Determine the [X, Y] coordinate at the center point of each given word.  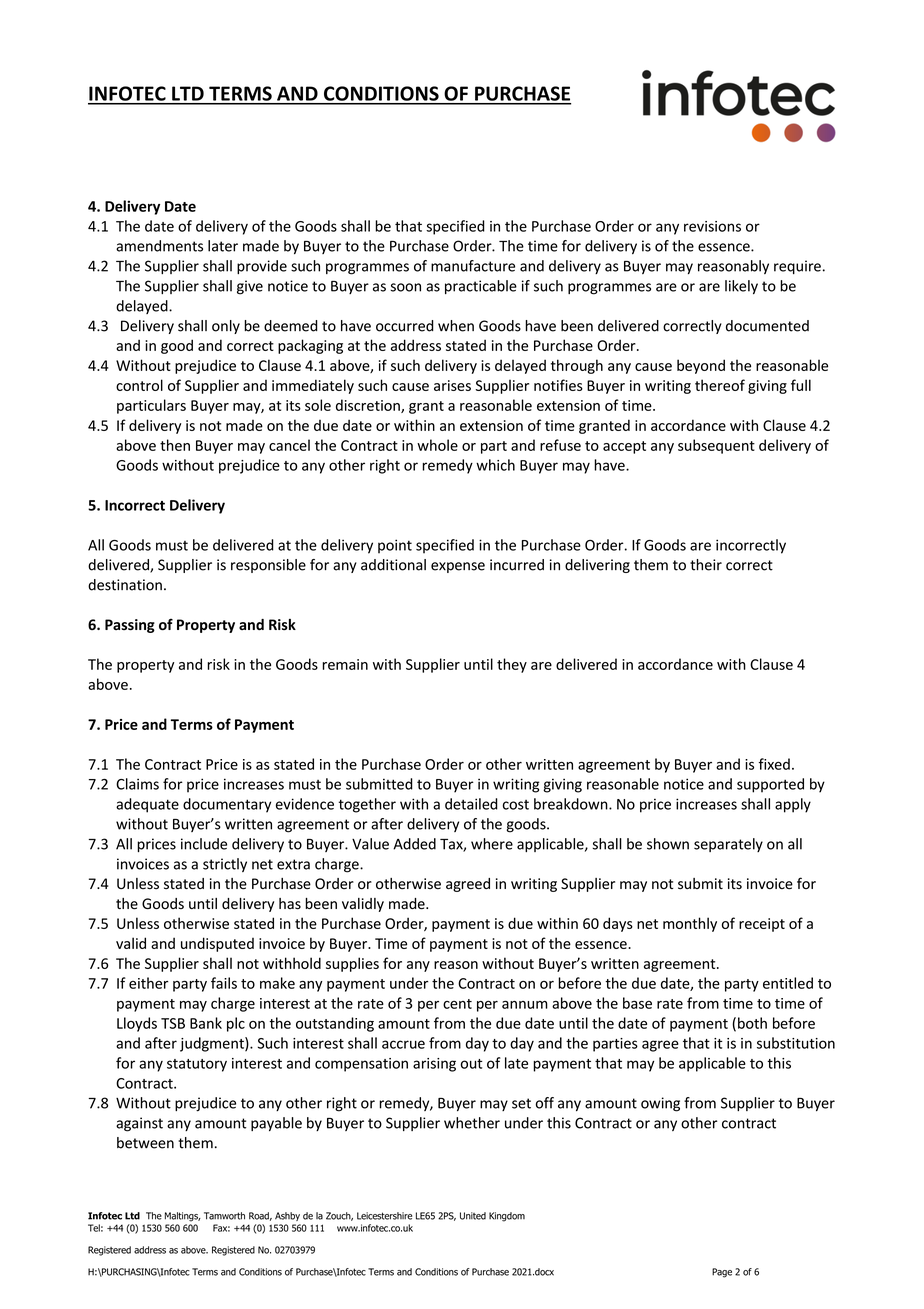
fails [224, 983]
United [473, 1216]
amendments [159, 246]
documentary [227, 805]
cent [457, 1004]
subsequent [716, 446]
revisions [712, 226]
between [145, 1143]
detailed [471, 804]
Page [722, 1273]
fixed [774, 764]
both [752, 1023]
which [495, 465]
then [175, 445]
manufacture [473, 266]
